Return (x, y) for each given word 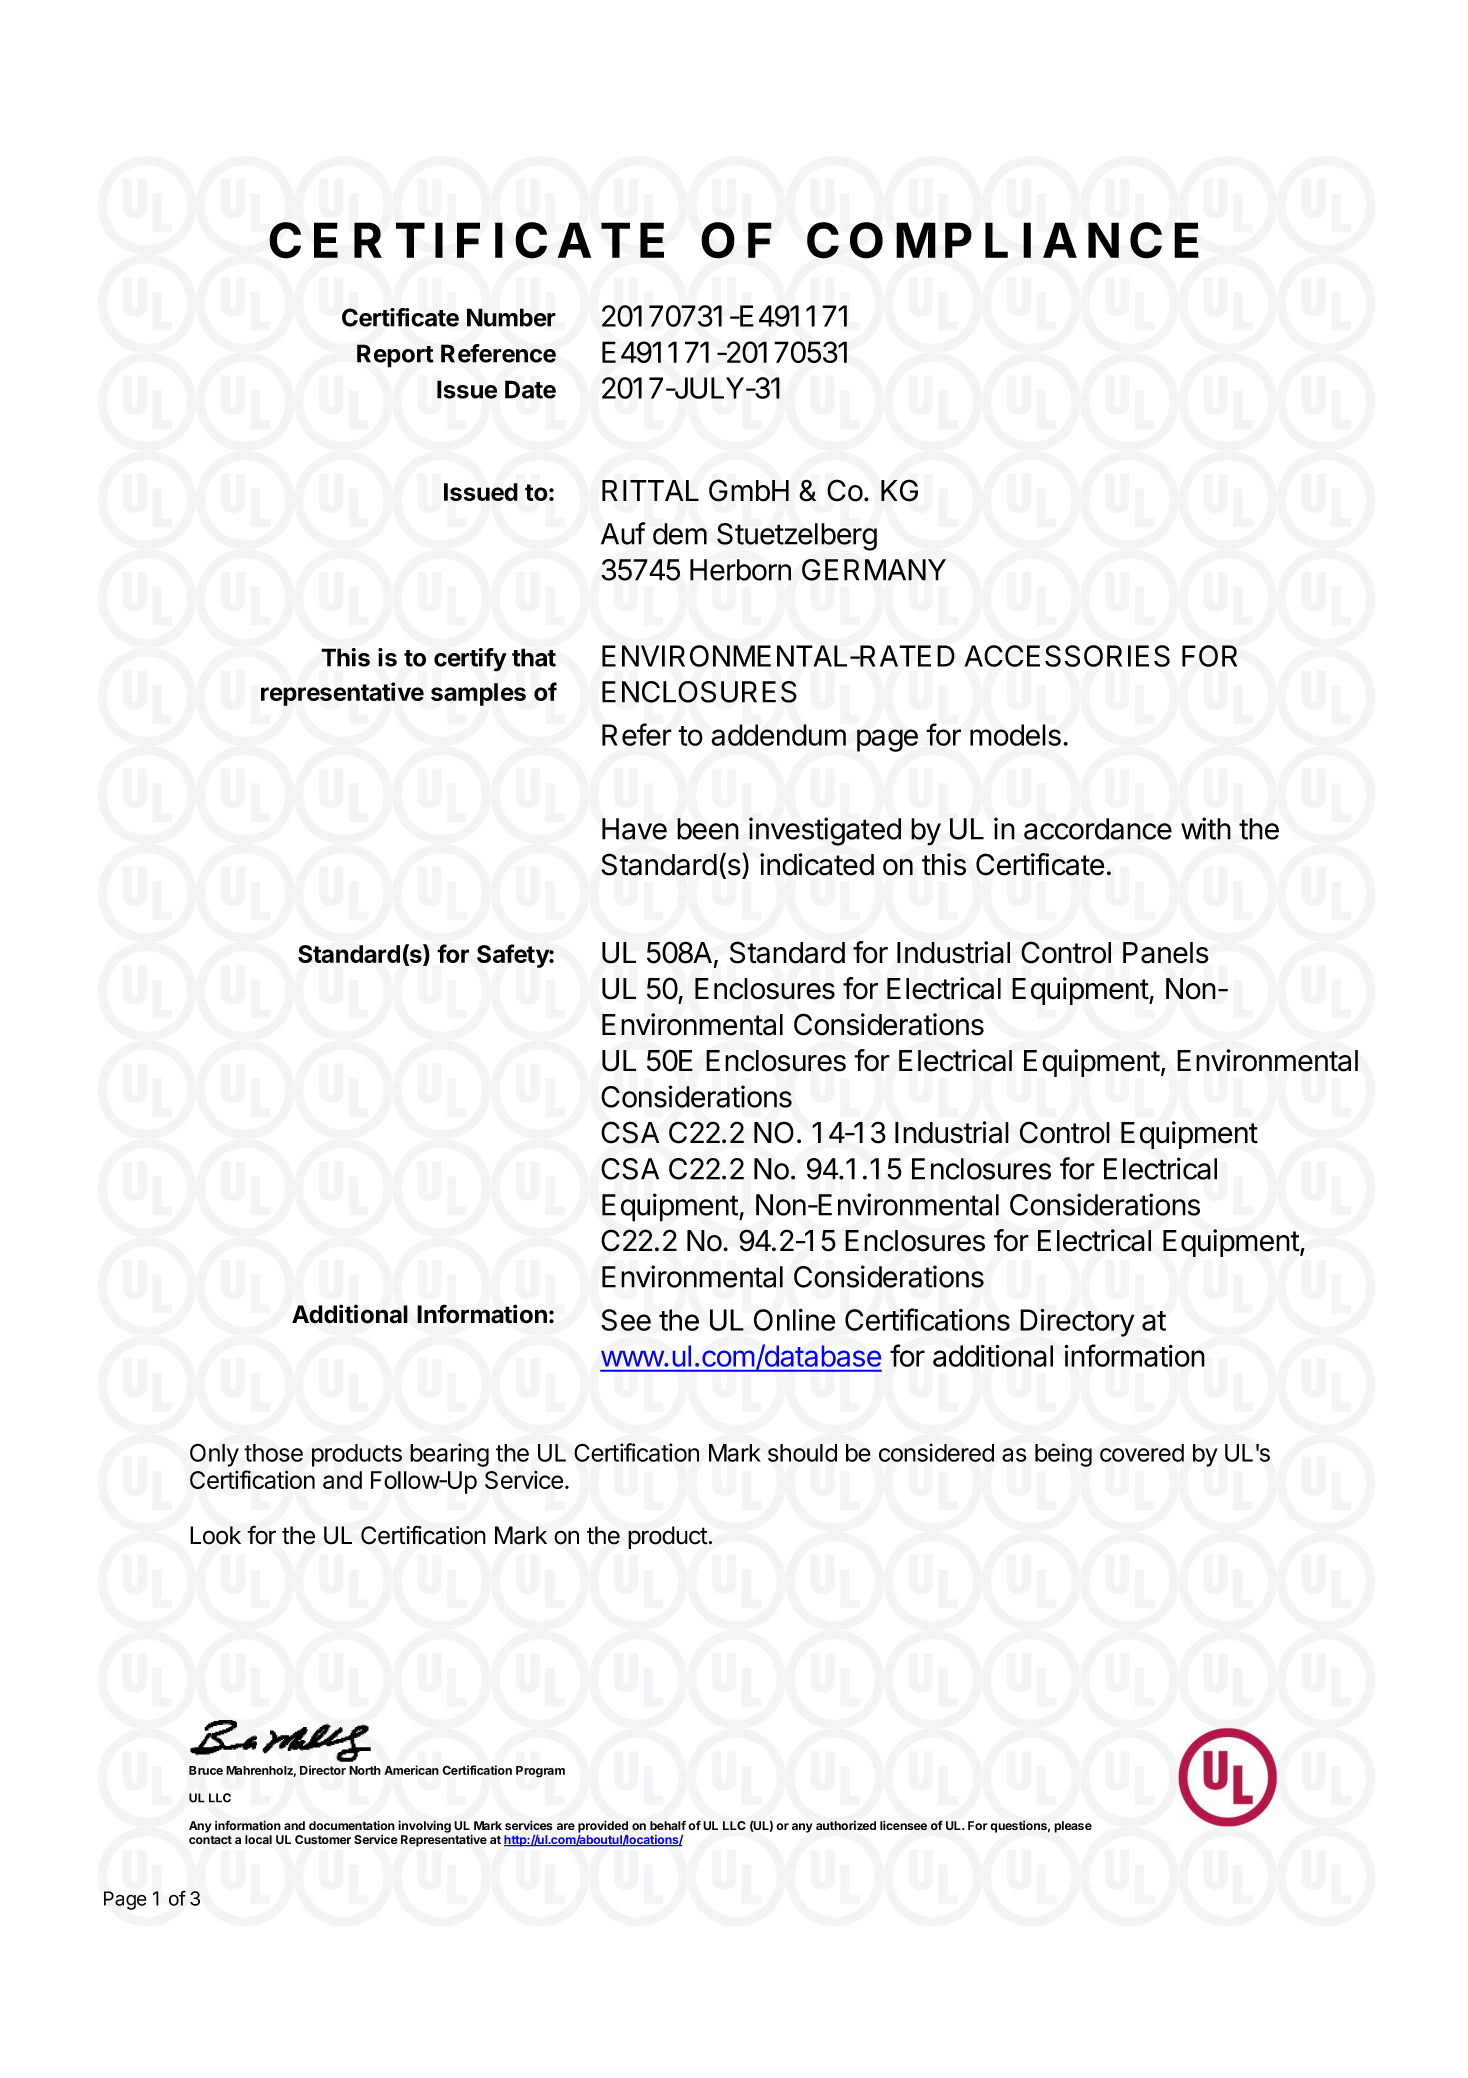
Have (634, 829)
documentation (352, 1825)
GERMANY (874, 570)
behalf (668, 1825)
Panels (1166, 953)
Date (530, 389)
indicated (817, 864)
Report (395, 356)
